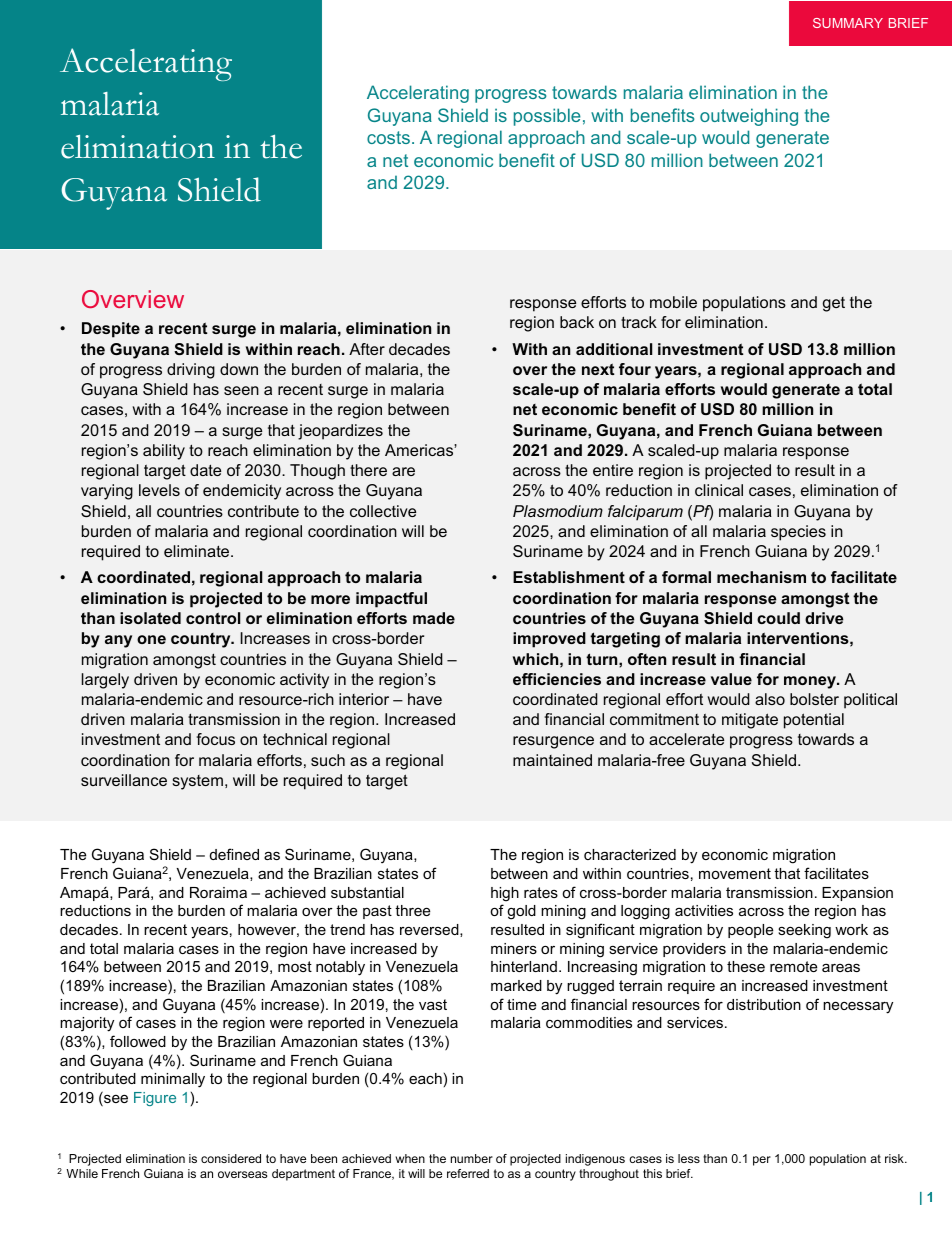 The image size is (952, 1233). What do you see at coordinates (547, 117) in the screenshot?
I see `possible` at bounding box center [547, 117].
